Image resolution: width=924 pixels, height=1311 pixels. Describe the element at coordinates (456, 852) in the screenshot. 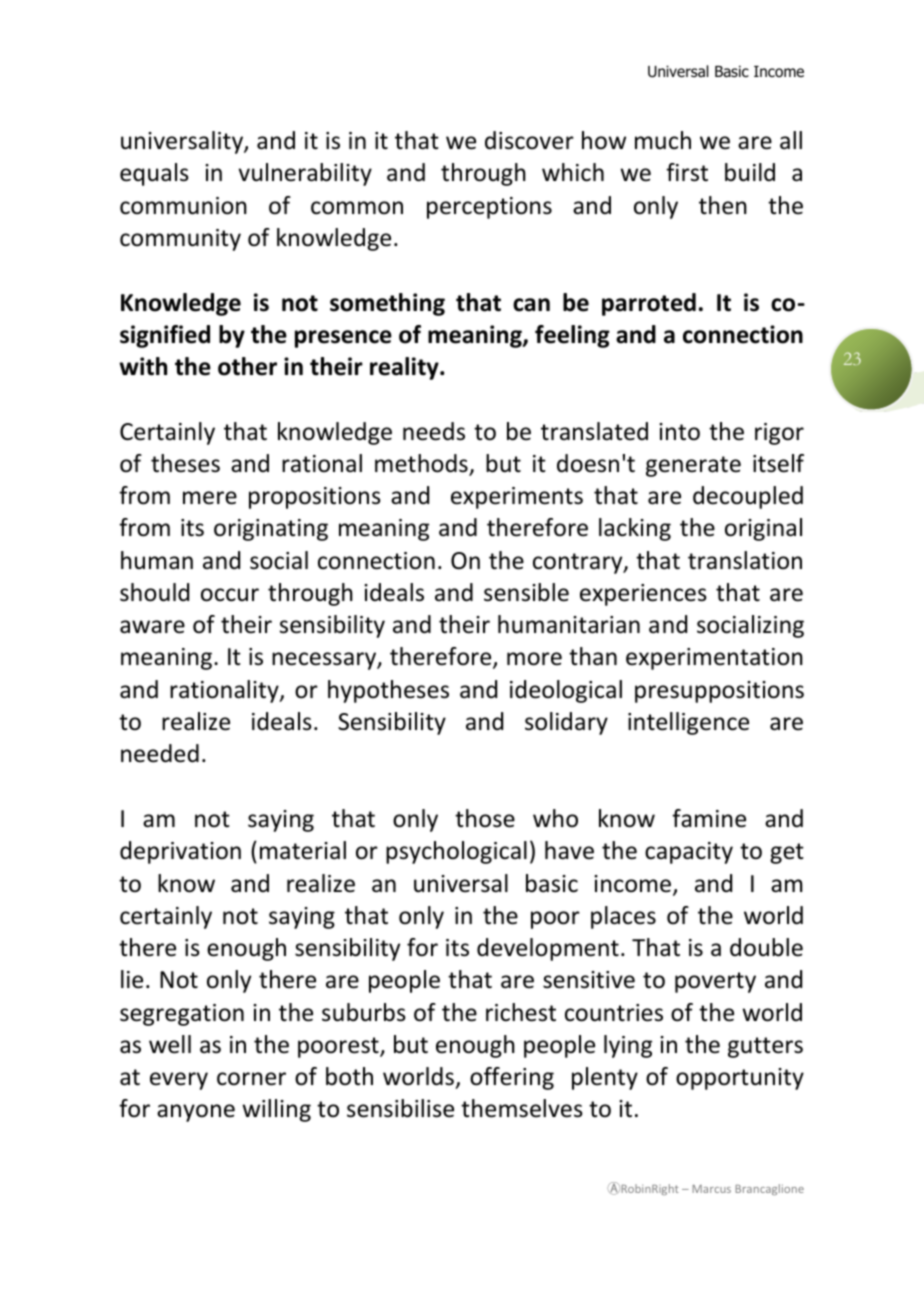

I see `psychological` at that location.
